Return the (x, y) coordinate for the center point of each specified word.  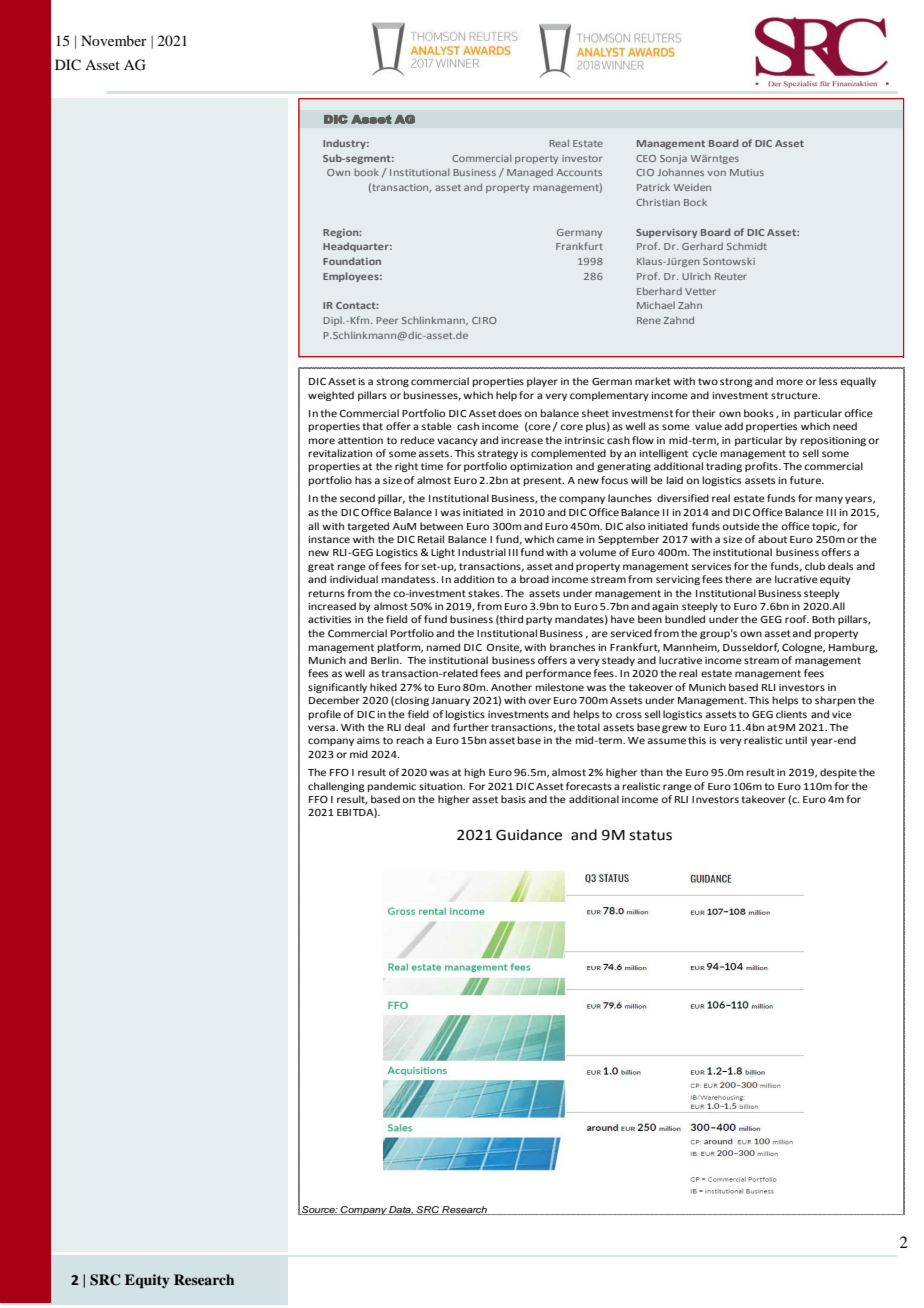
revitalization (340, 453)
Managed (530, 173)
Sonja (673, 159)
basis (513, 799)
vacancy (457, 442)
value (708, 426)
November (114, 40)
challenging (336, 787)
